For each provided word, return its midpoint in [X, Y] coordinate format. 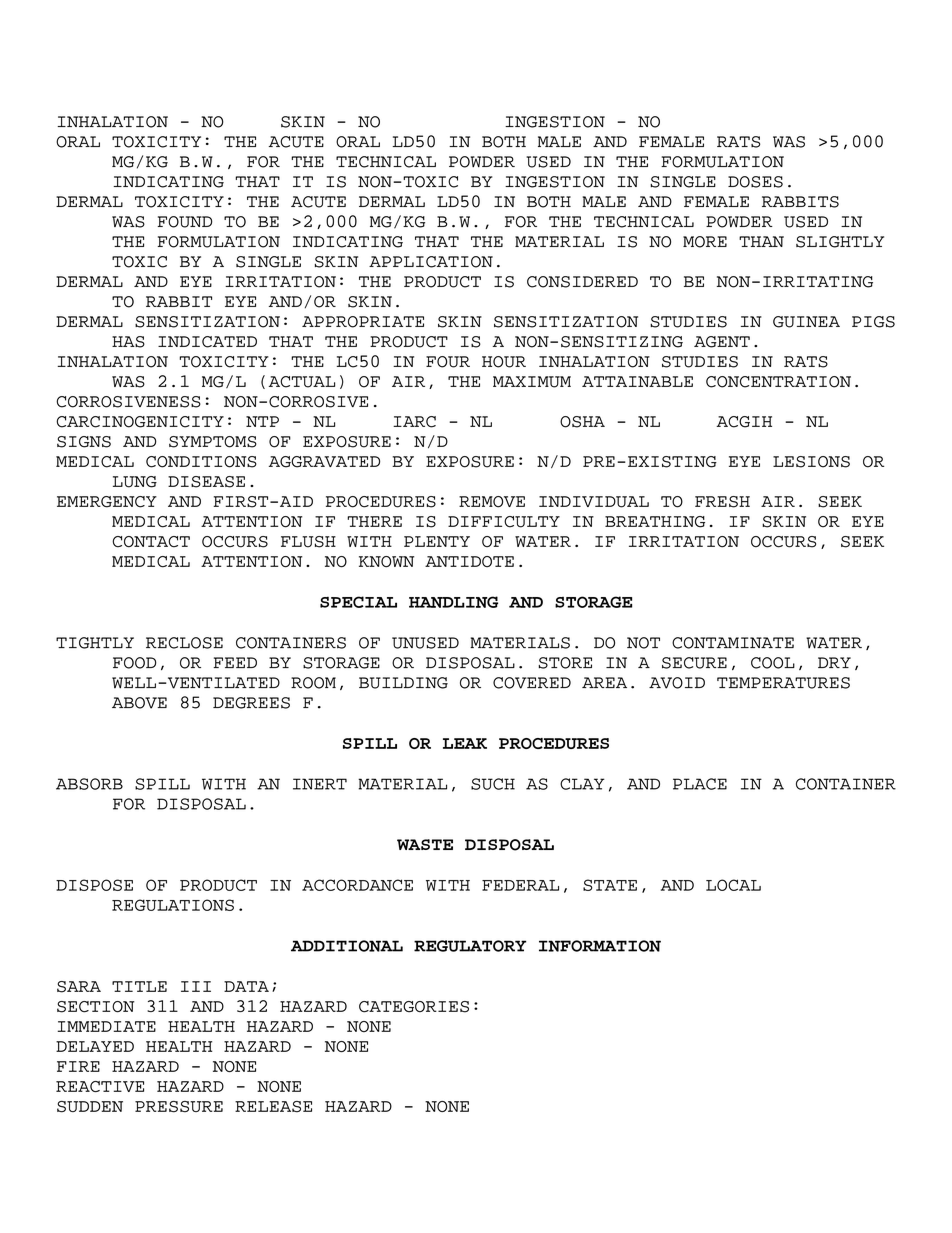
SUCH [493, 784]
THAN [761, 241]
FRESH [722, 502]
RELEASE [273, 1107]
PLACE [700, 784]
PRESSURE [179, 1107]
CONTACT [151, 542]
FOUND [184, 222]
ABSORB [89, 784]
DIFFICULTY [504, 522]
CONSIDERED [582, 282]
